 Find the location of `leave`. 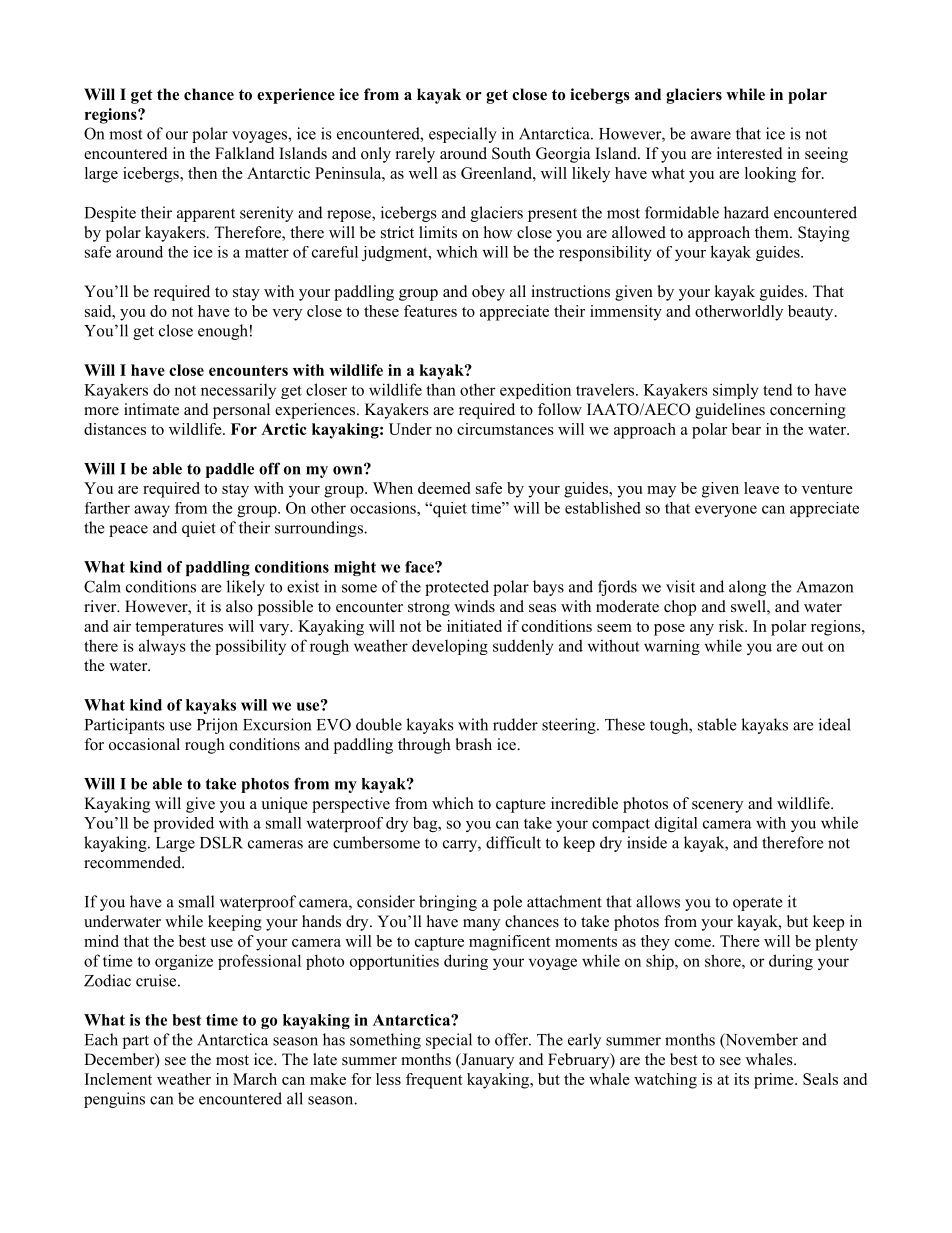

leave is located at coordinates (761, 488).
